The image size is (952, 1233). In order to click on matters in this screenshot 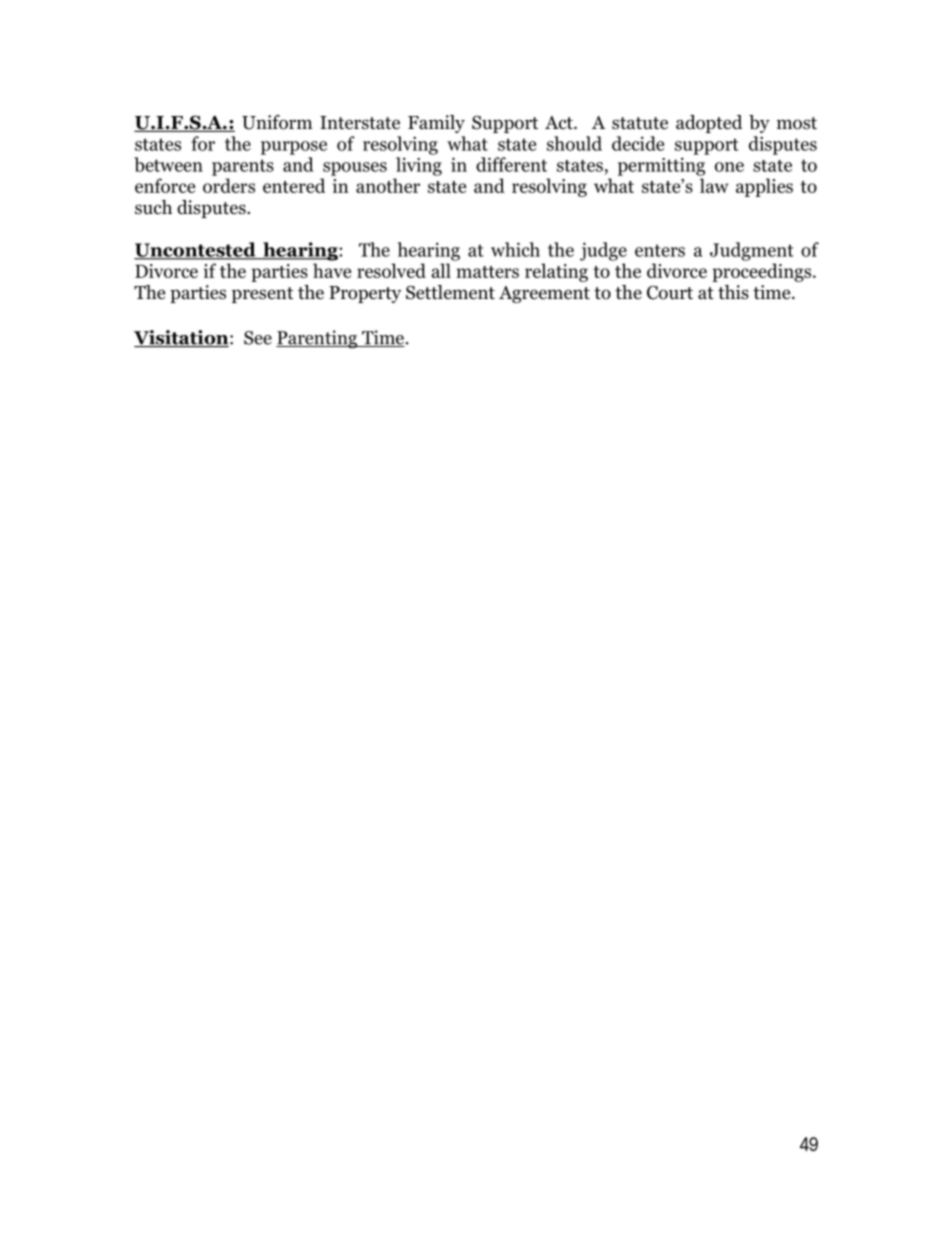, I will do `click(487, 272)`.
